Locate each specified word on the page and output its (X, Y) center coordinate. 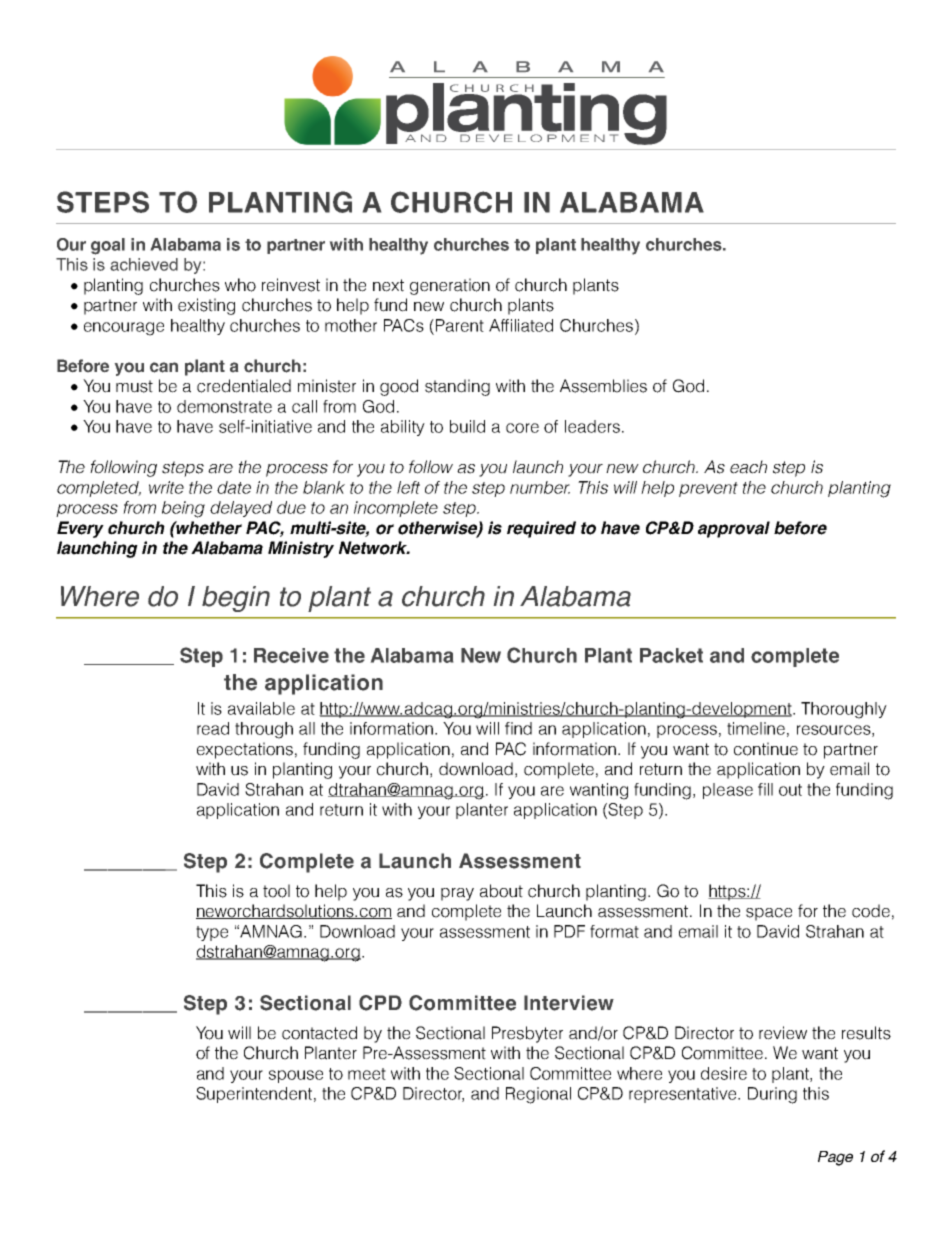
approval (734, 529)
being (183, 509)
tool (276, 891)
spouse (296, 1076)
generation (450, 286)
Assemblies (603, 386)
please (728, 791)
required (541, 529)
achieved (144, 264)
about (501, 891)
